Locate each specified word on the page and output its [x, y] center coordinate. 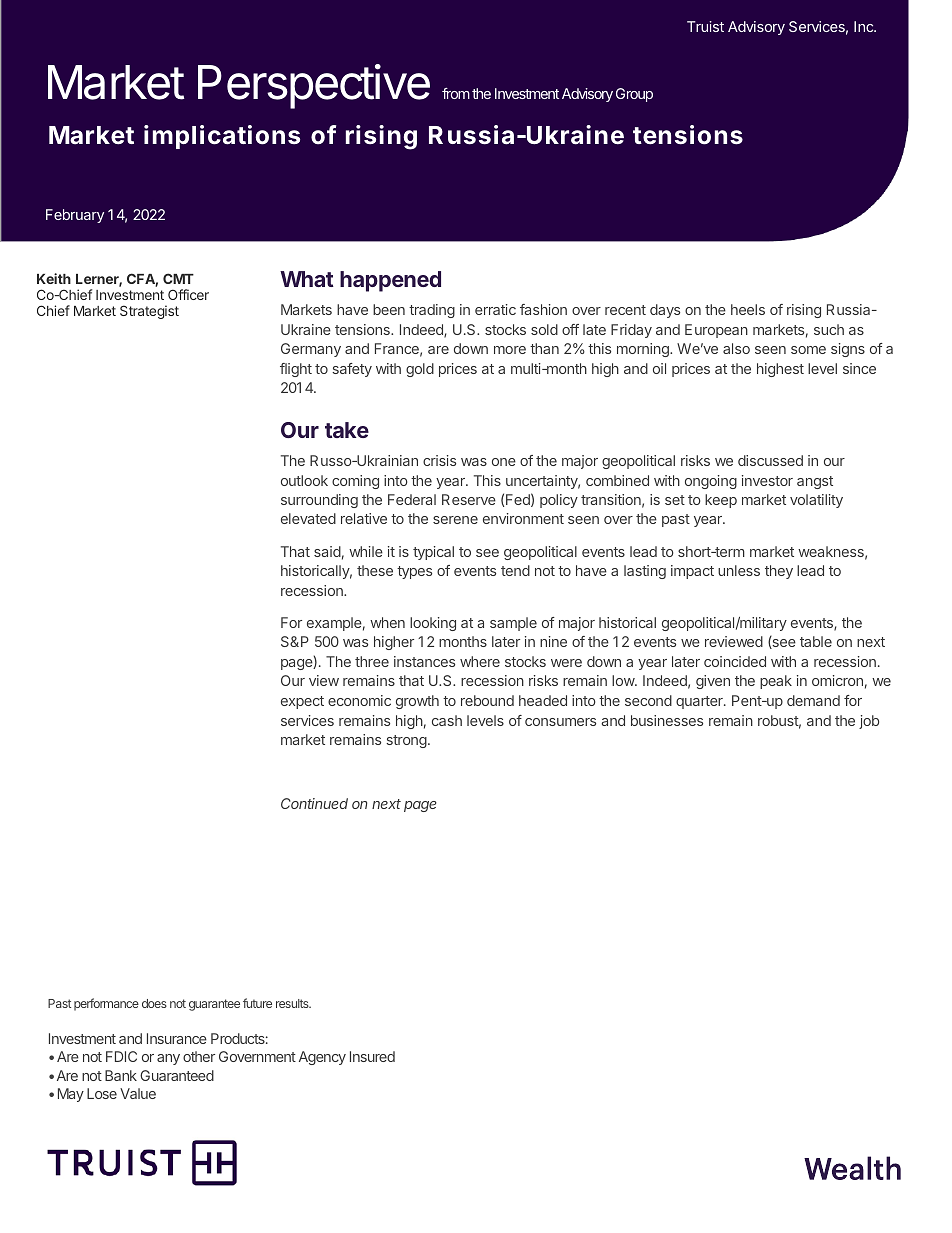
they [779, 572]
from [456, 93]
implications [222, 137]
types [414, 572]
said [327, 551]
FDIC [121, 1056]
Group [634, 95]
